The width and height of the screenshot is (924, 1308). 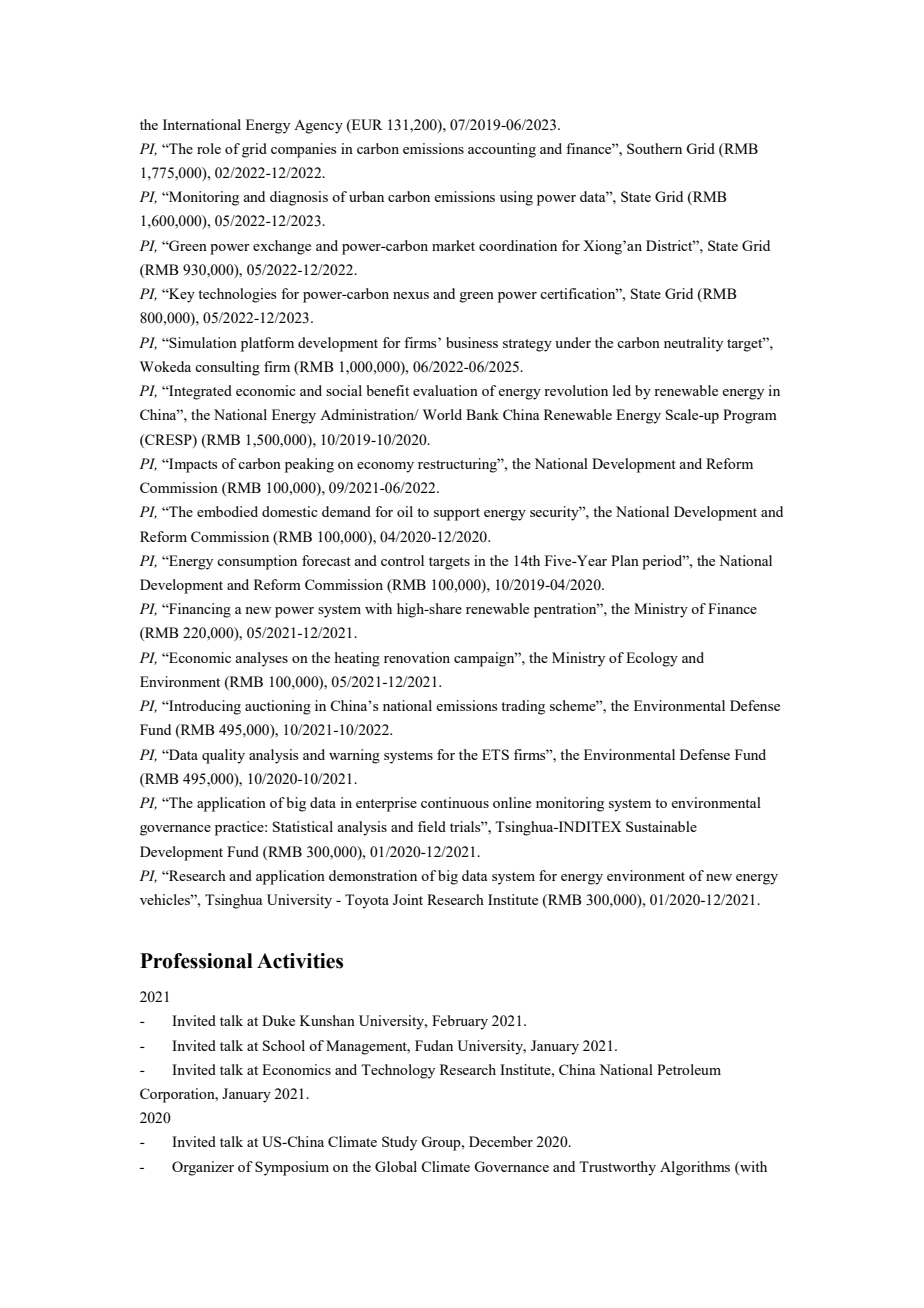 What do you see at coordinates (502, 150) in the screenshot?
I see `accounting` at bounding box center [502, 150].
